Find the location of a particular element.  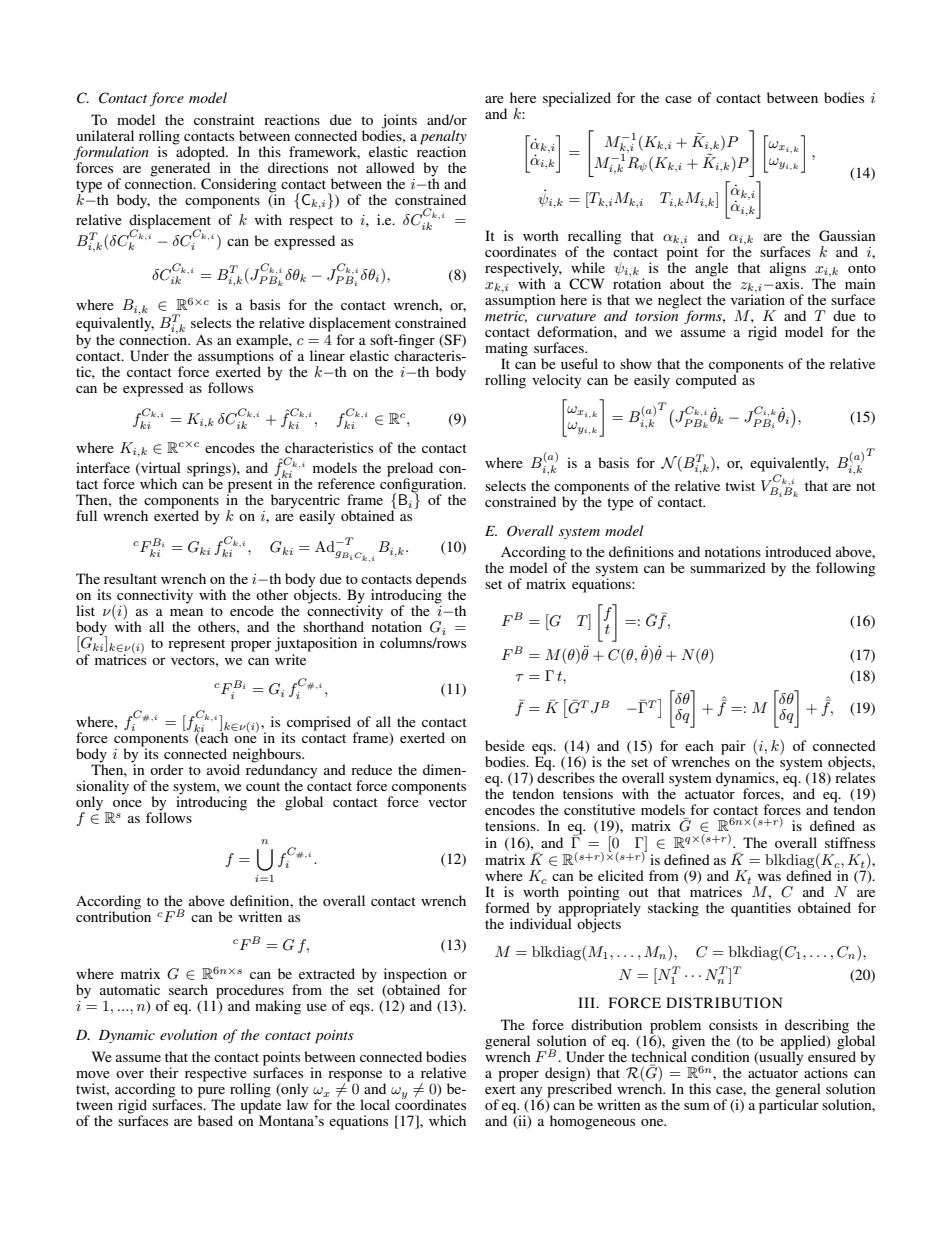

their is located at coordinates (164, 1072).
